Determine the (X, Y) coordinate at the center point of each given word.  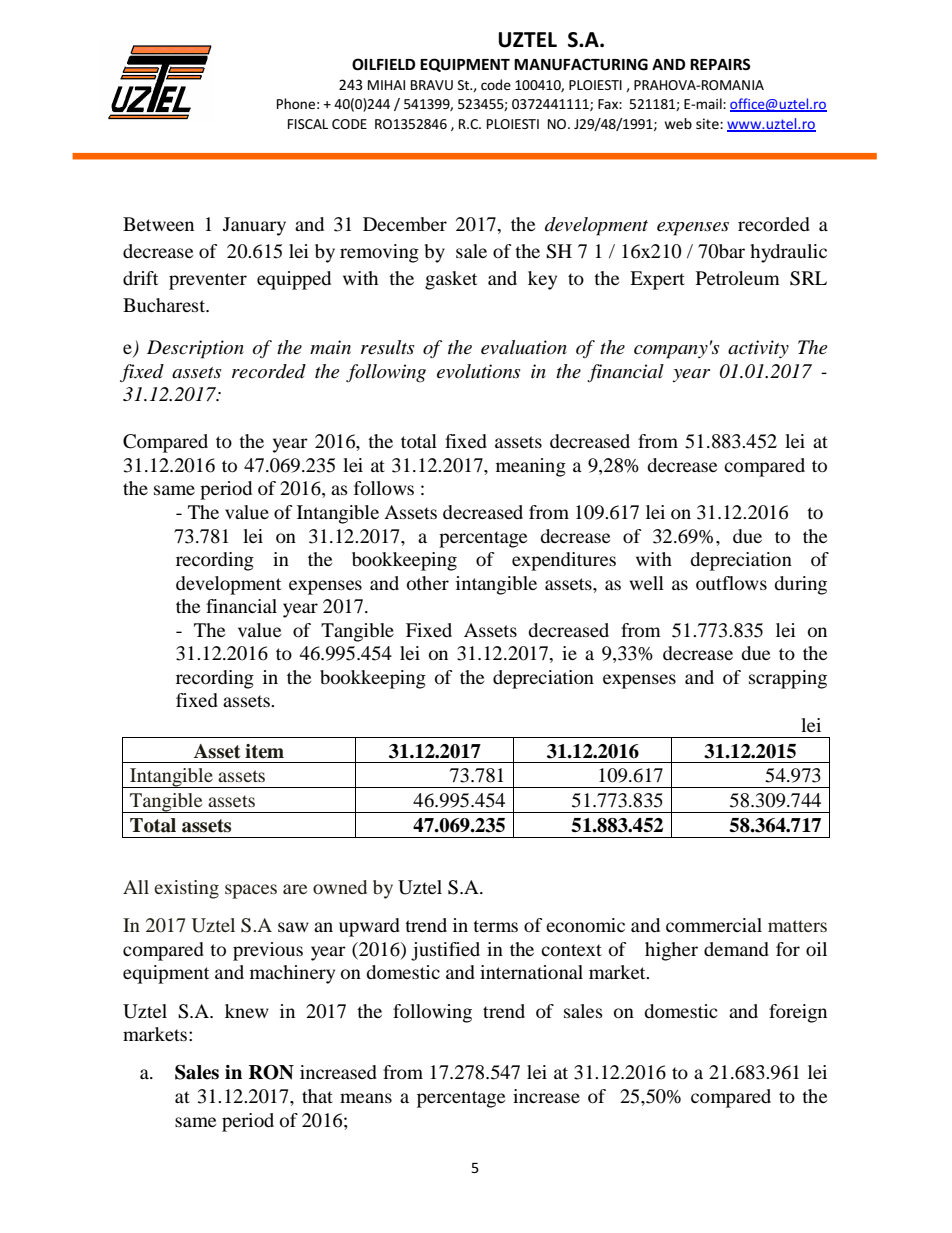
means (366, 1098)
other (428, 583)
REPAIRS (720, 64)
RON (271, 1072)
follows (384, 488)
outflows (731, 583)
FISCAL (308, 124)
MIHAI (386, 85)
